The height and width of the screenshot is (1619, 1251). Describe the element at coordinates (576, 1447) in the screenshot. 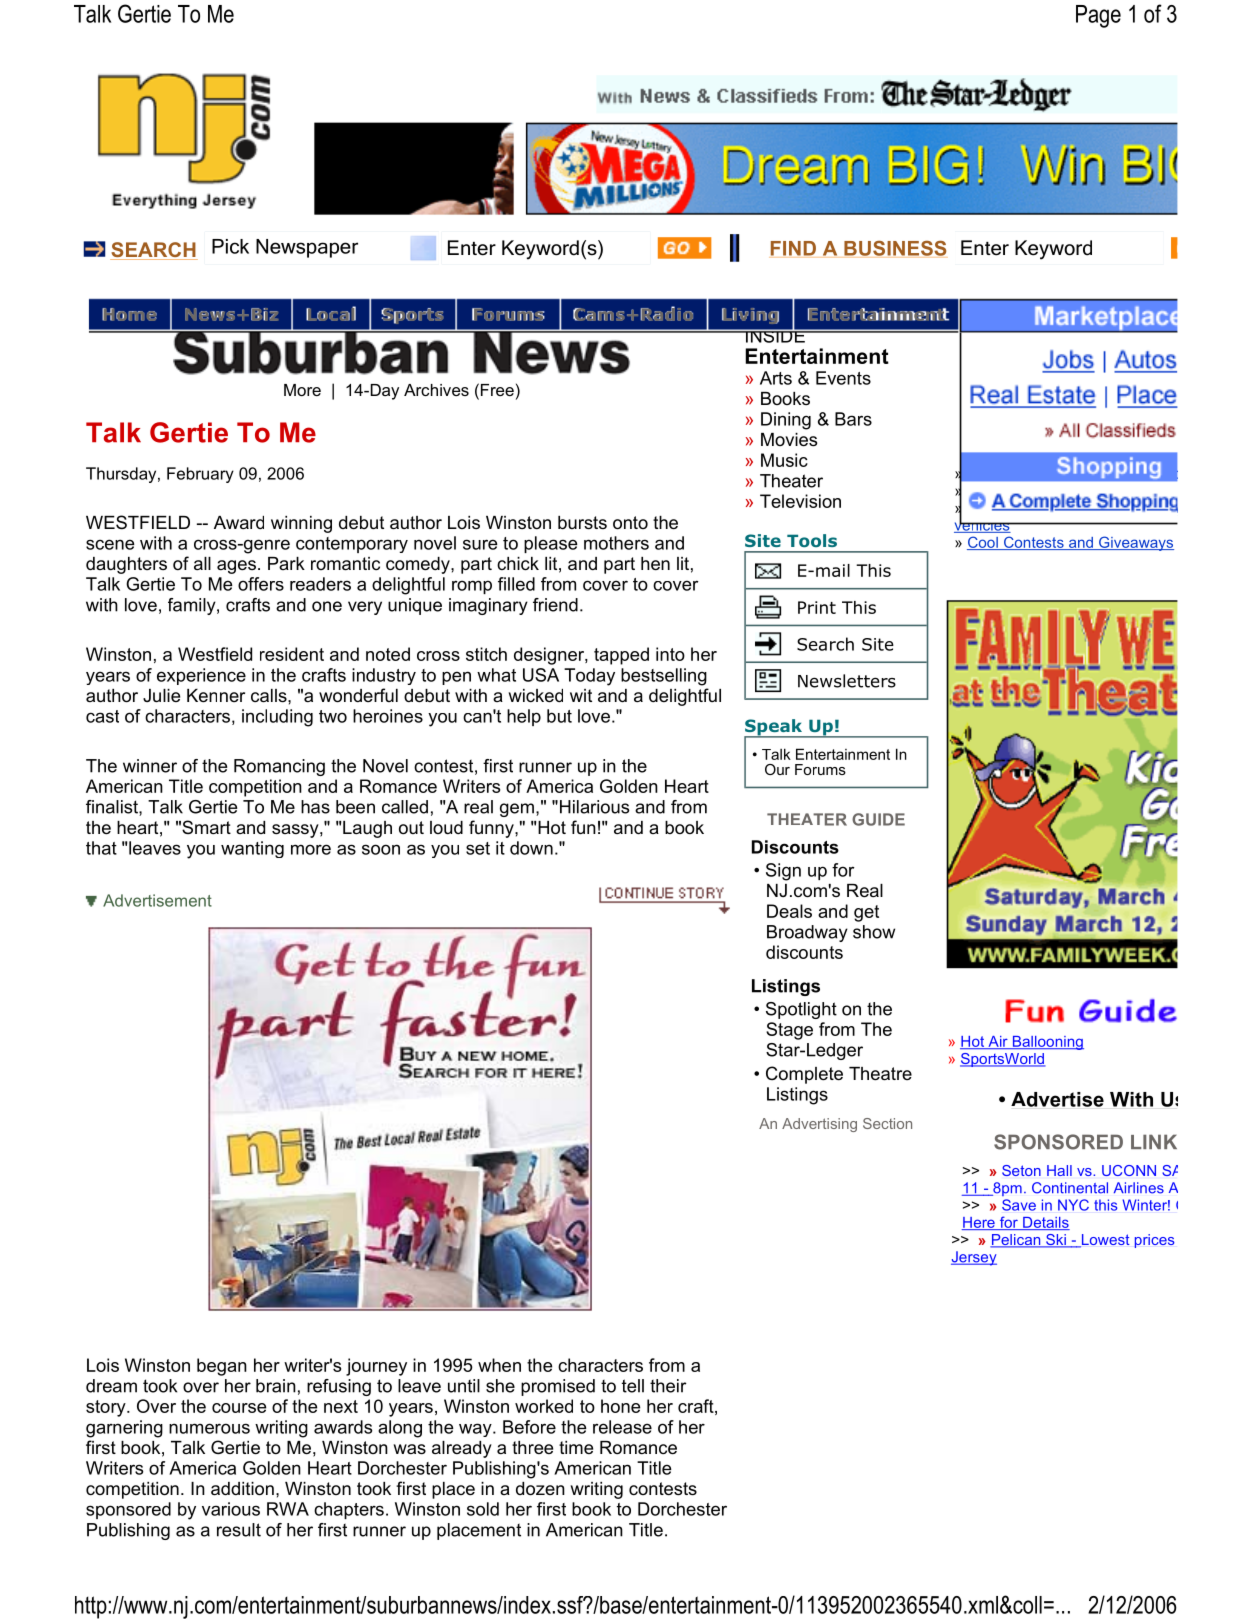

I see `time` at that location.
